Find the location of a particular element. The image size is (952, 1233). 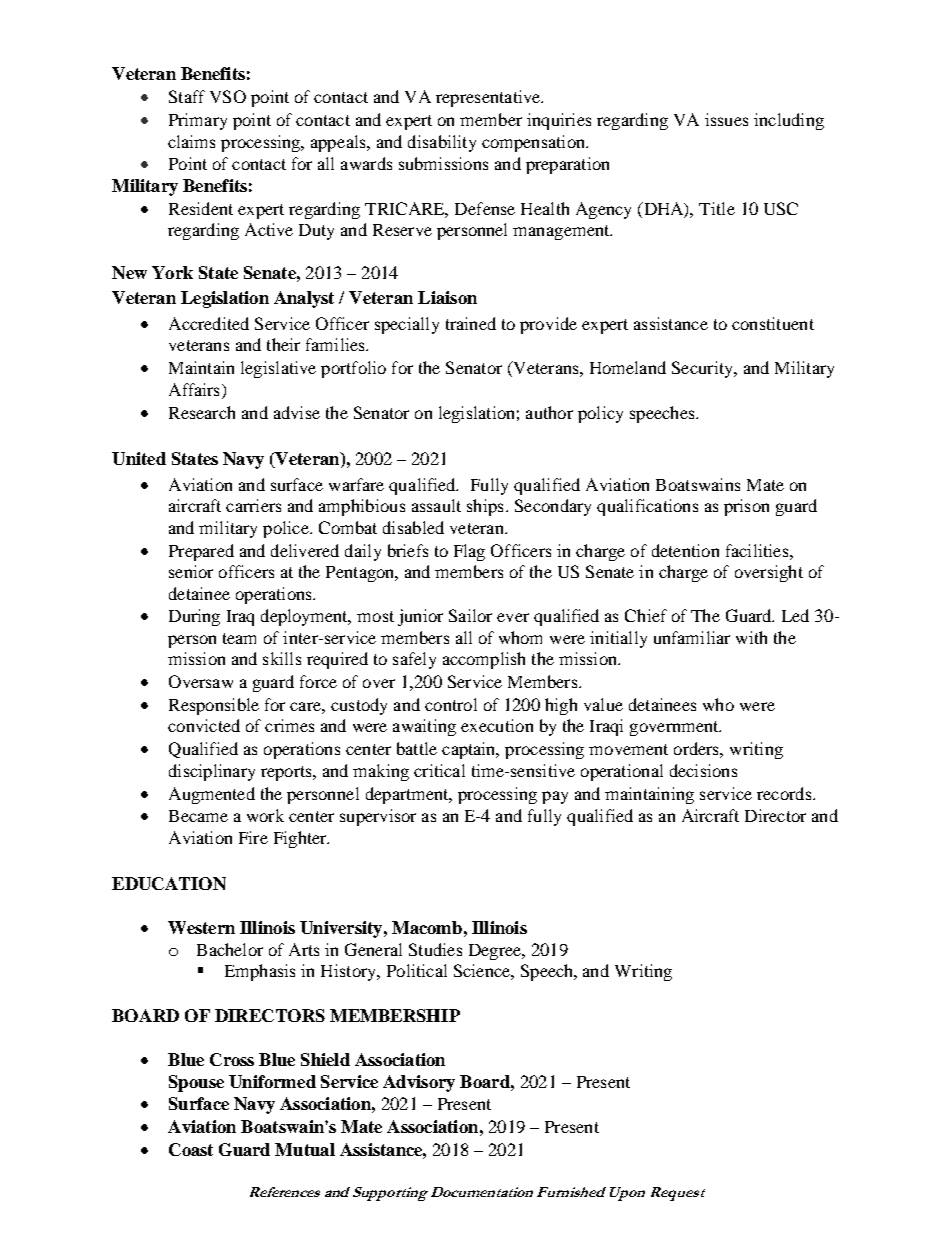

disability is located at coordinates (442, 143).
